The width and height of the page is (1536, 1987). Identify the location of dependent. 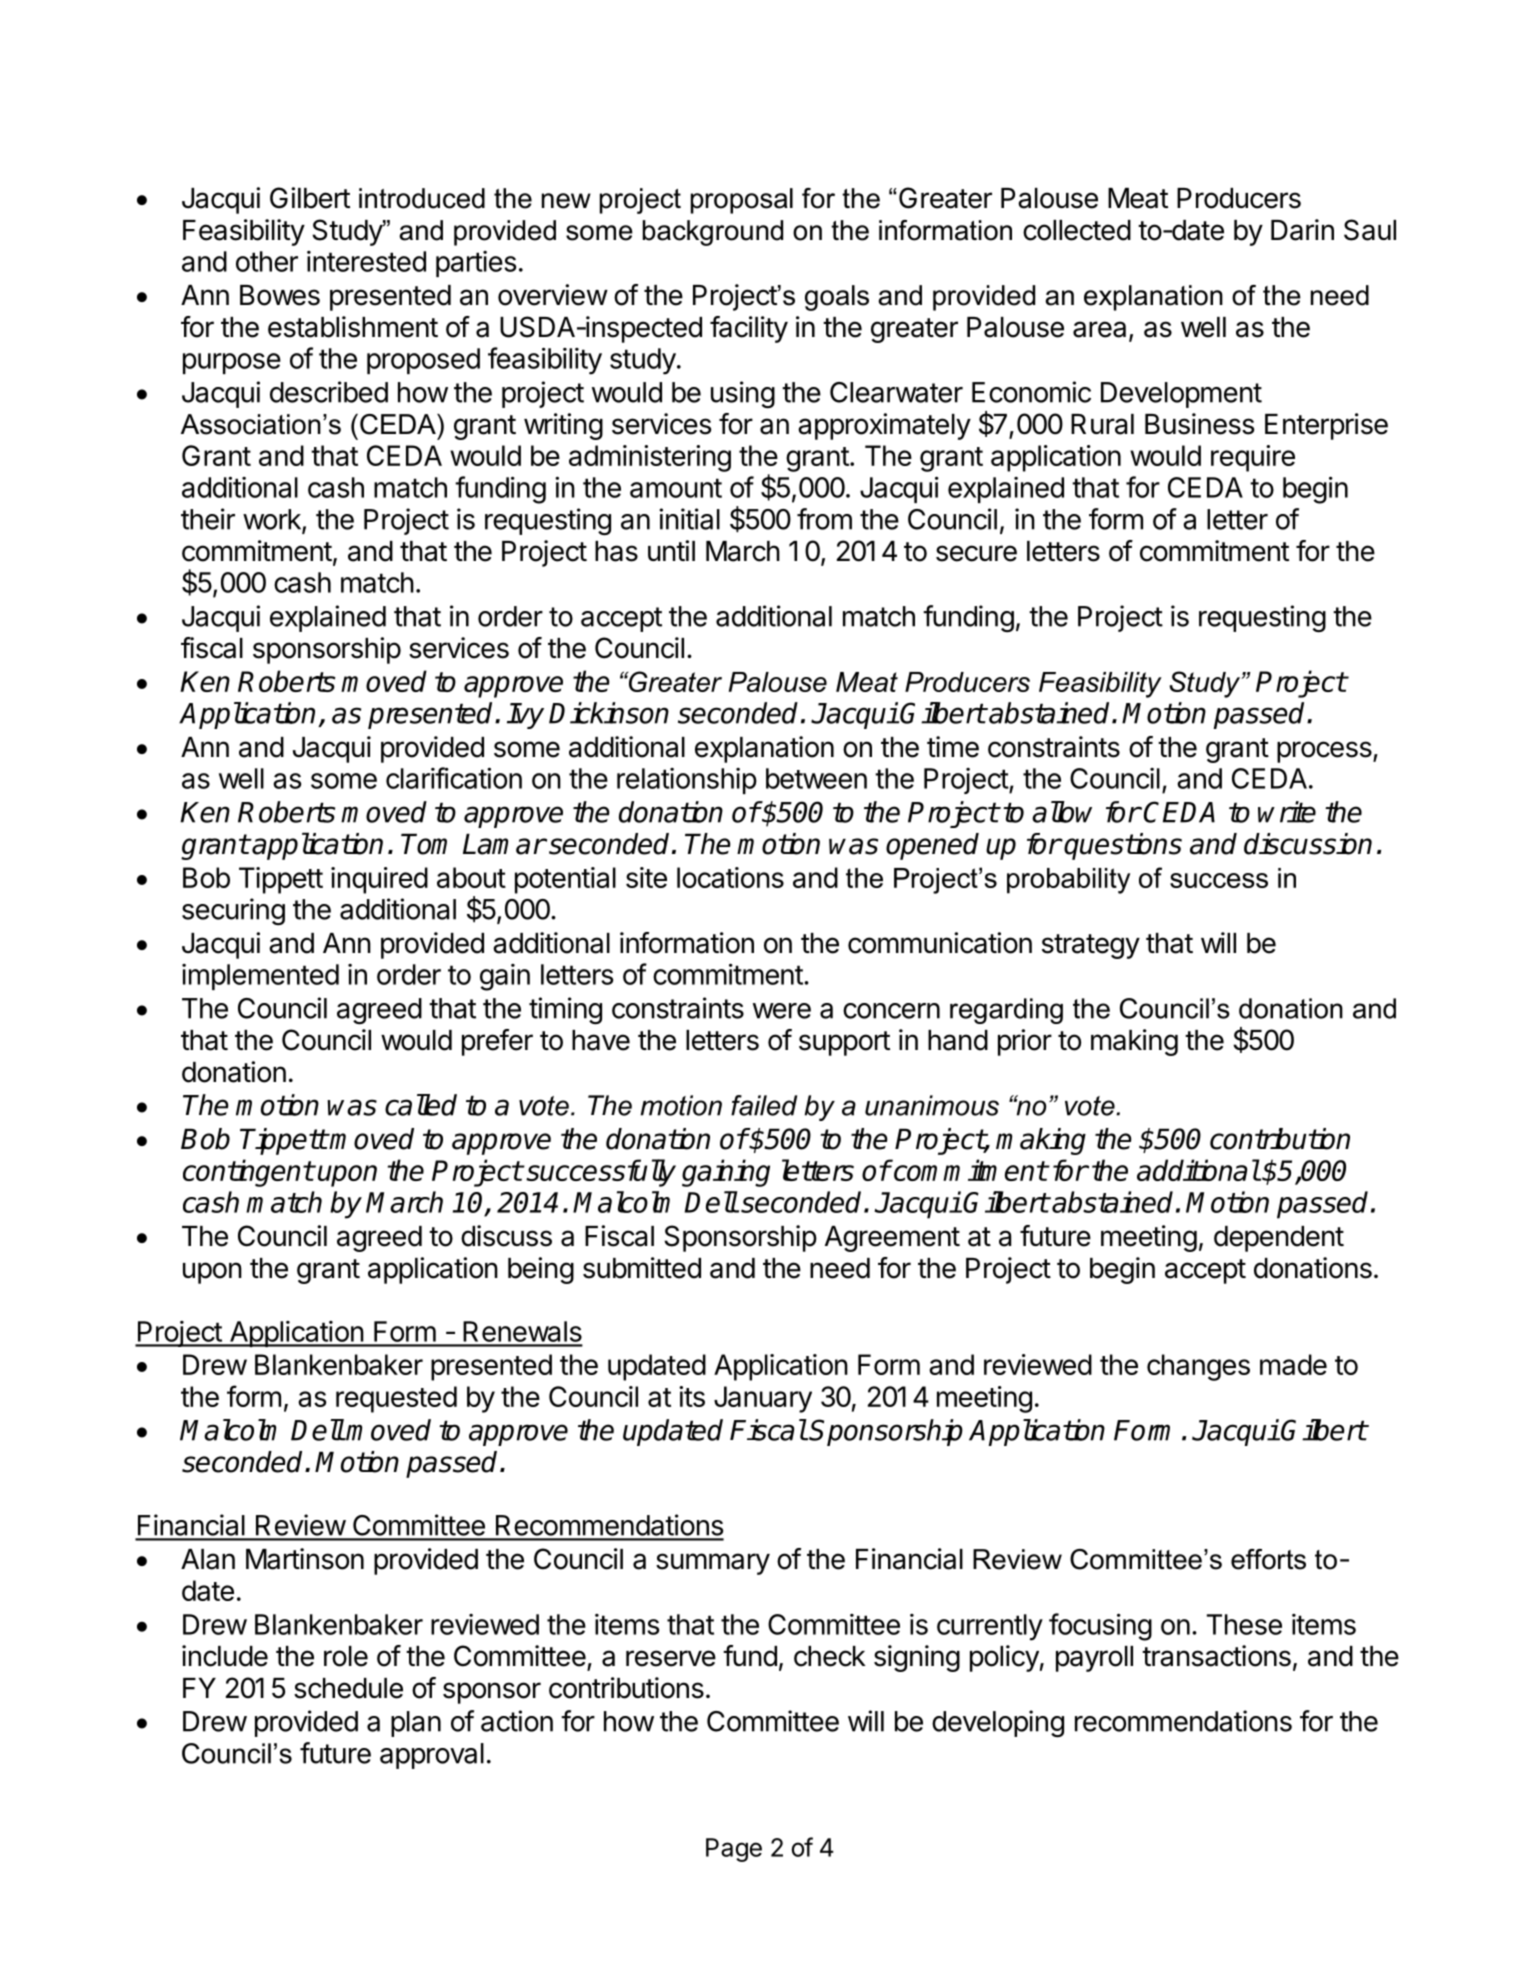
(1279, 1239).
